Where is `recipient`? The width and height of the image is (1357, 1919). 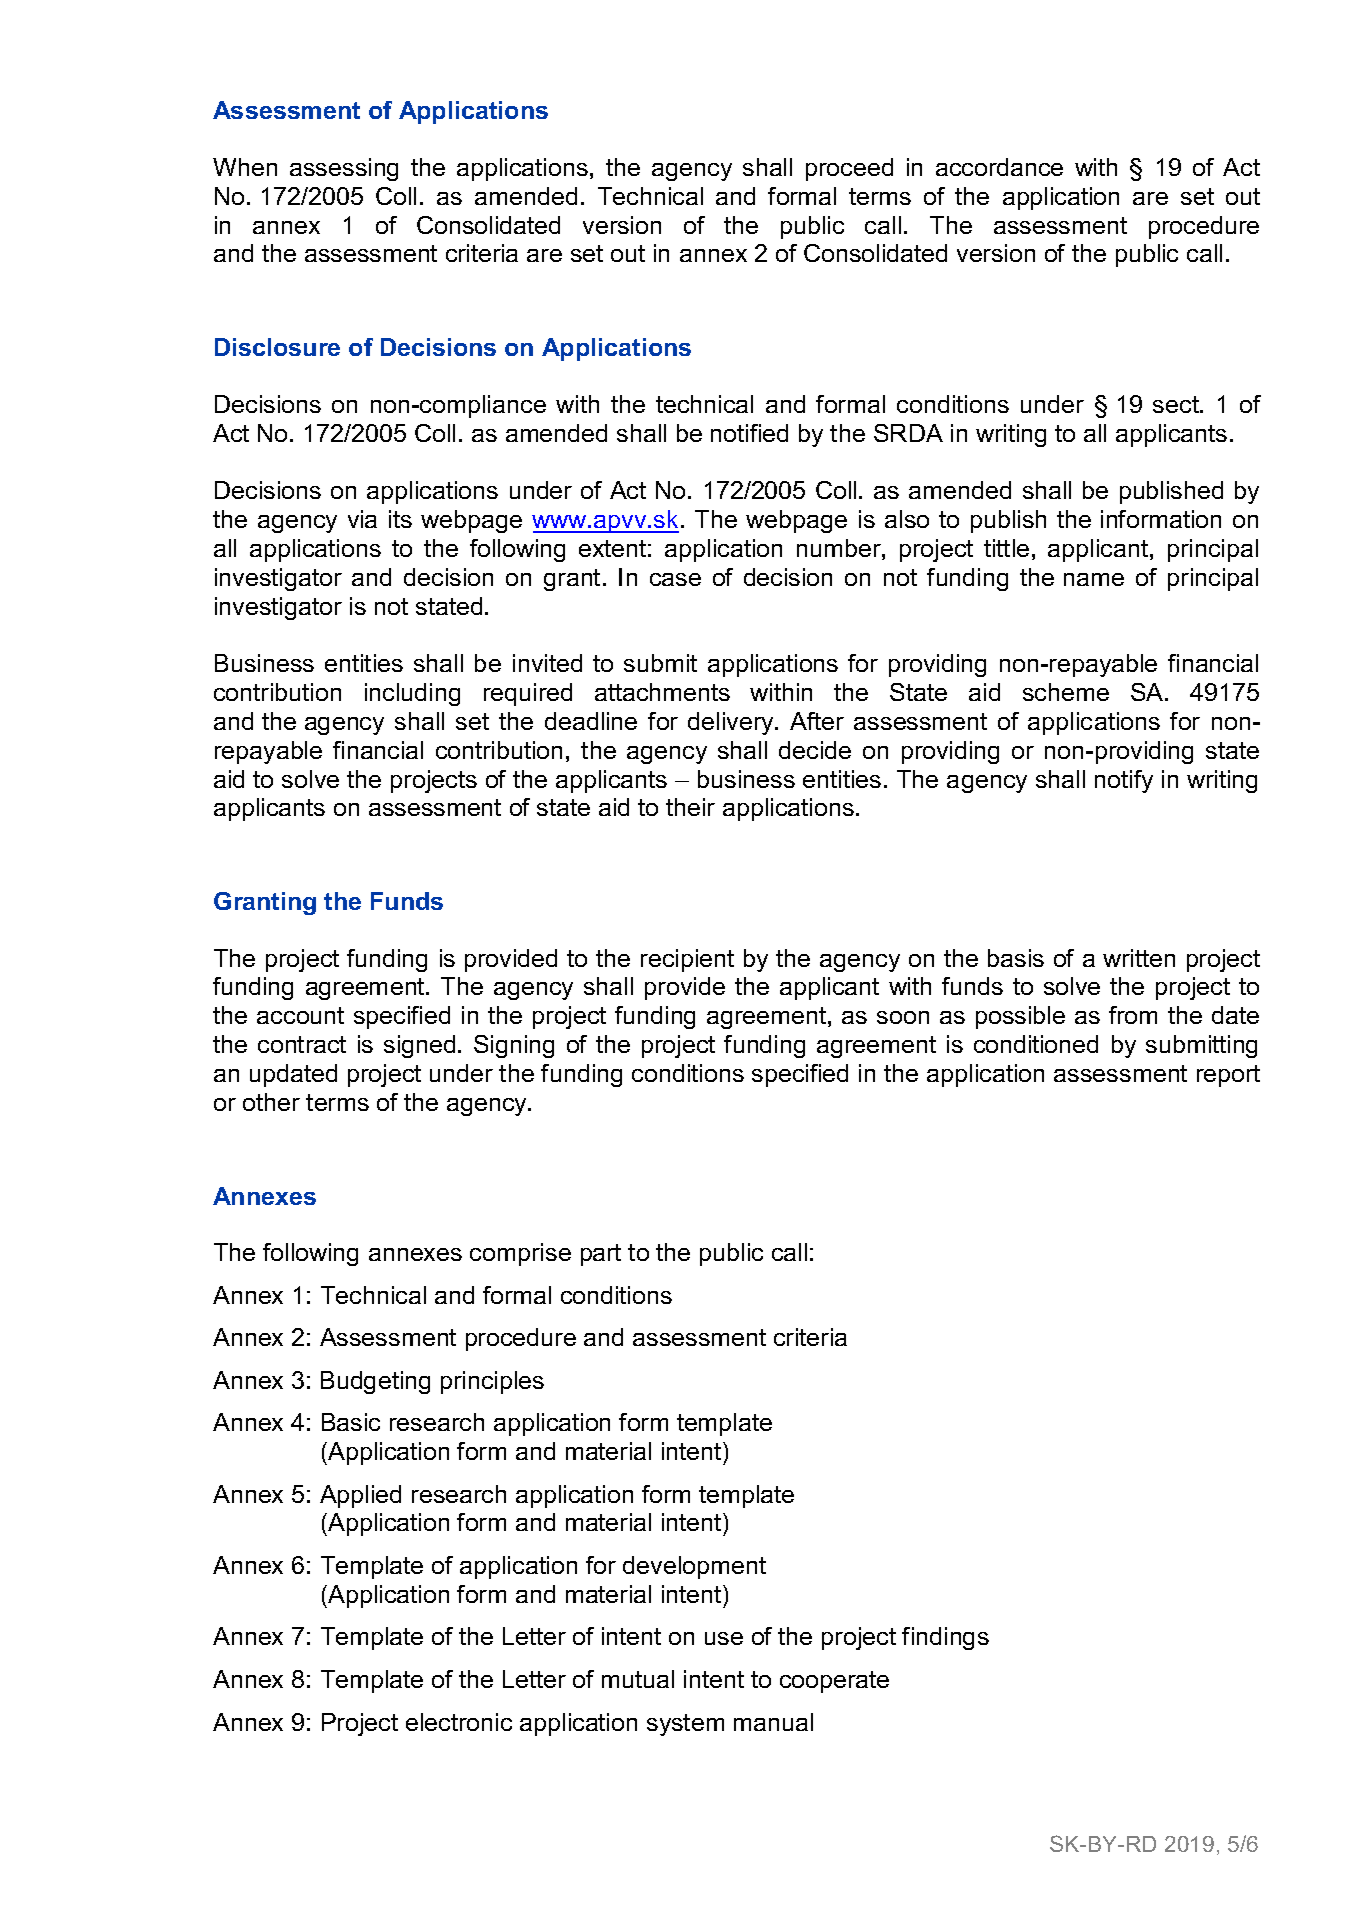
recipient is located at coordinates (687, 960).
